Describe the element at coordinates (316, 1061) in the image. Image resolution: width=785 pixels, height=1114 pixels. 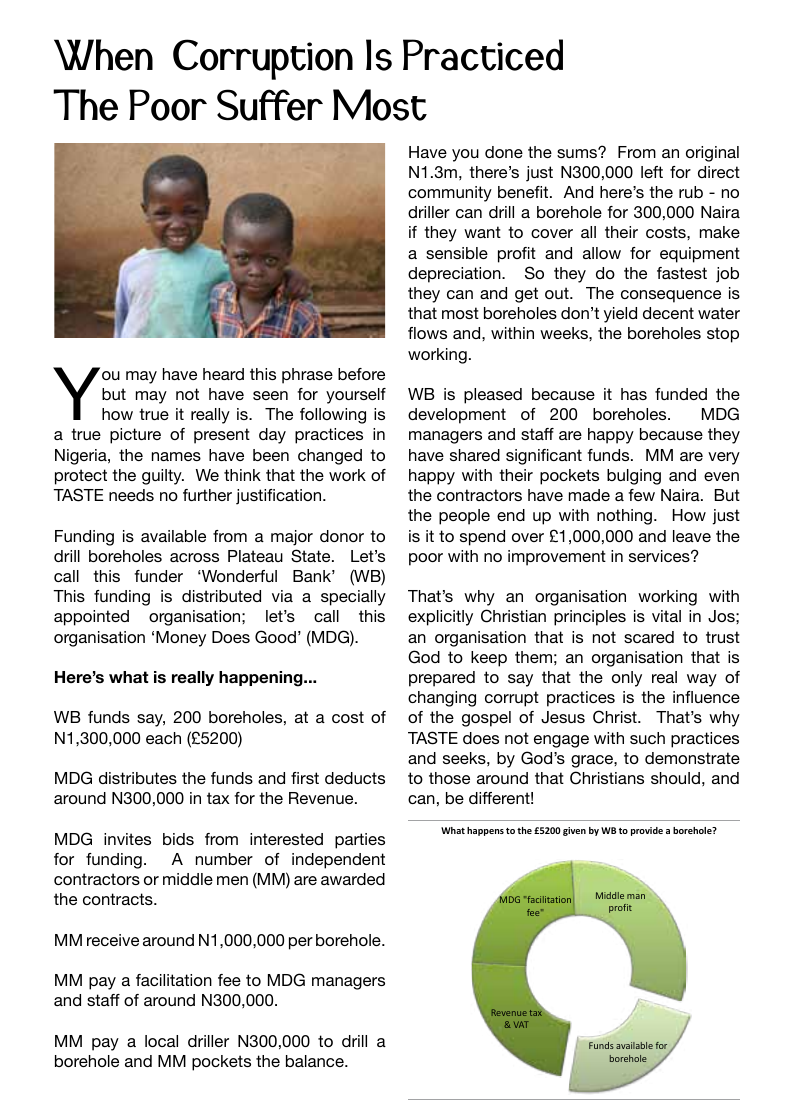
I see `balance` at that location.
